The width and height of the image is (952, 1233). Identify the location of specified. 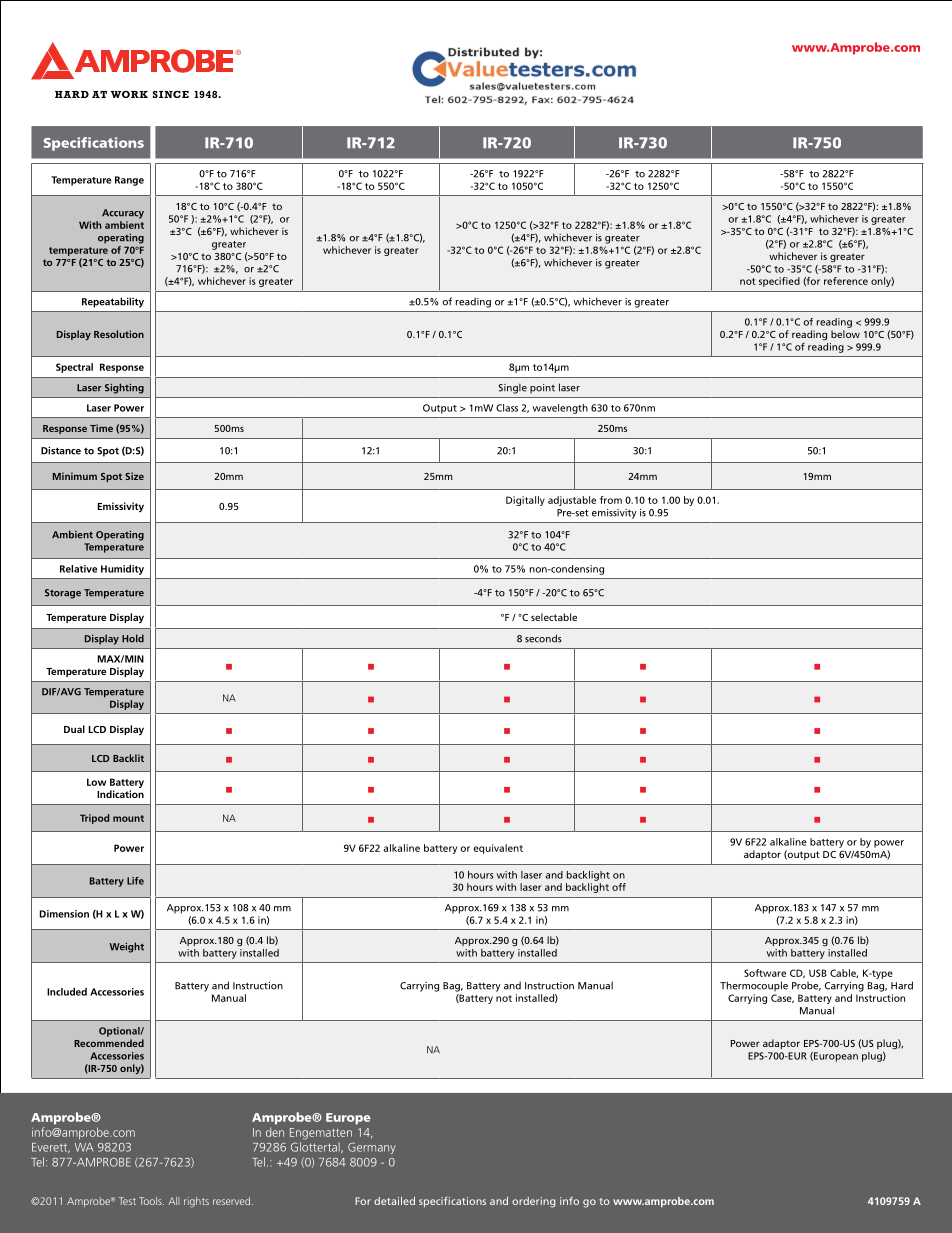
(779, 282).
